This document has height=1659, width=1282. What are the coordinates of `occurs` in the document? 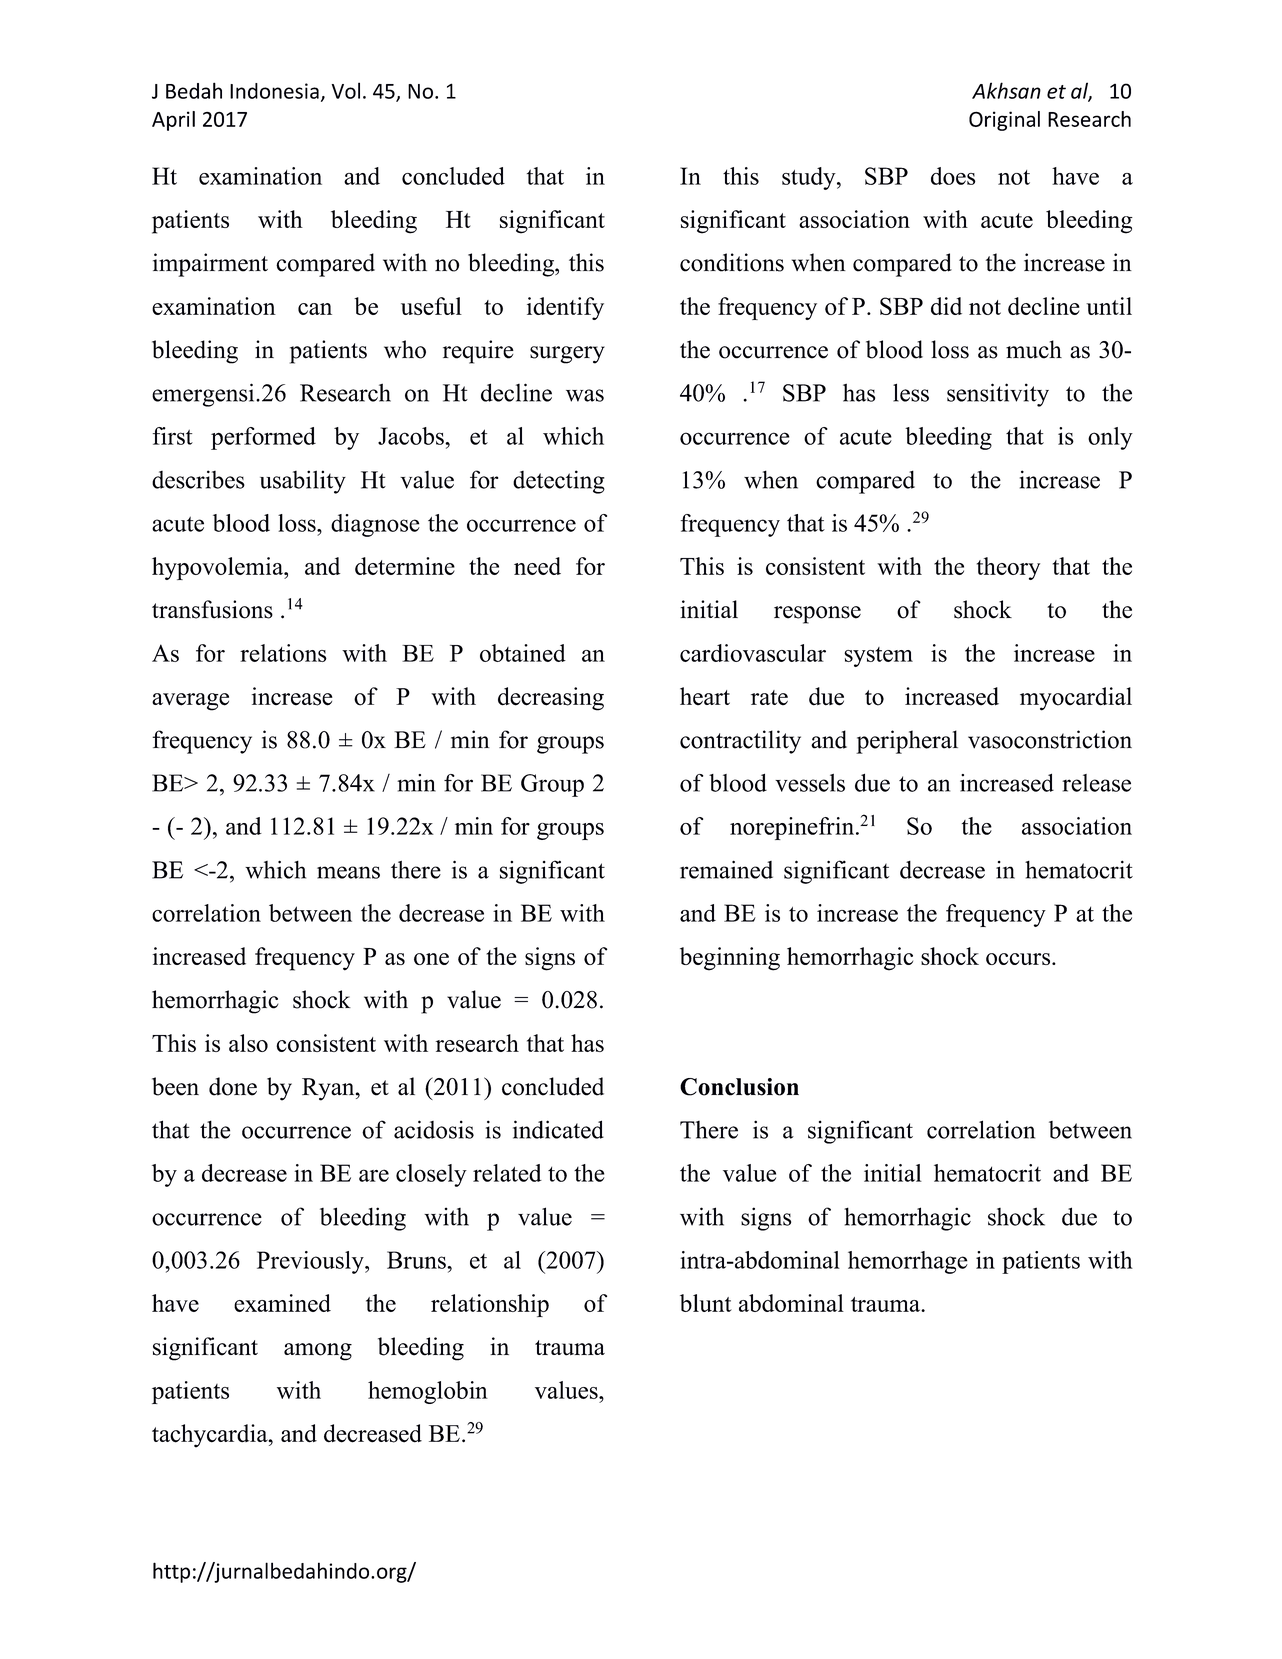 It's located at (1019, 959).
